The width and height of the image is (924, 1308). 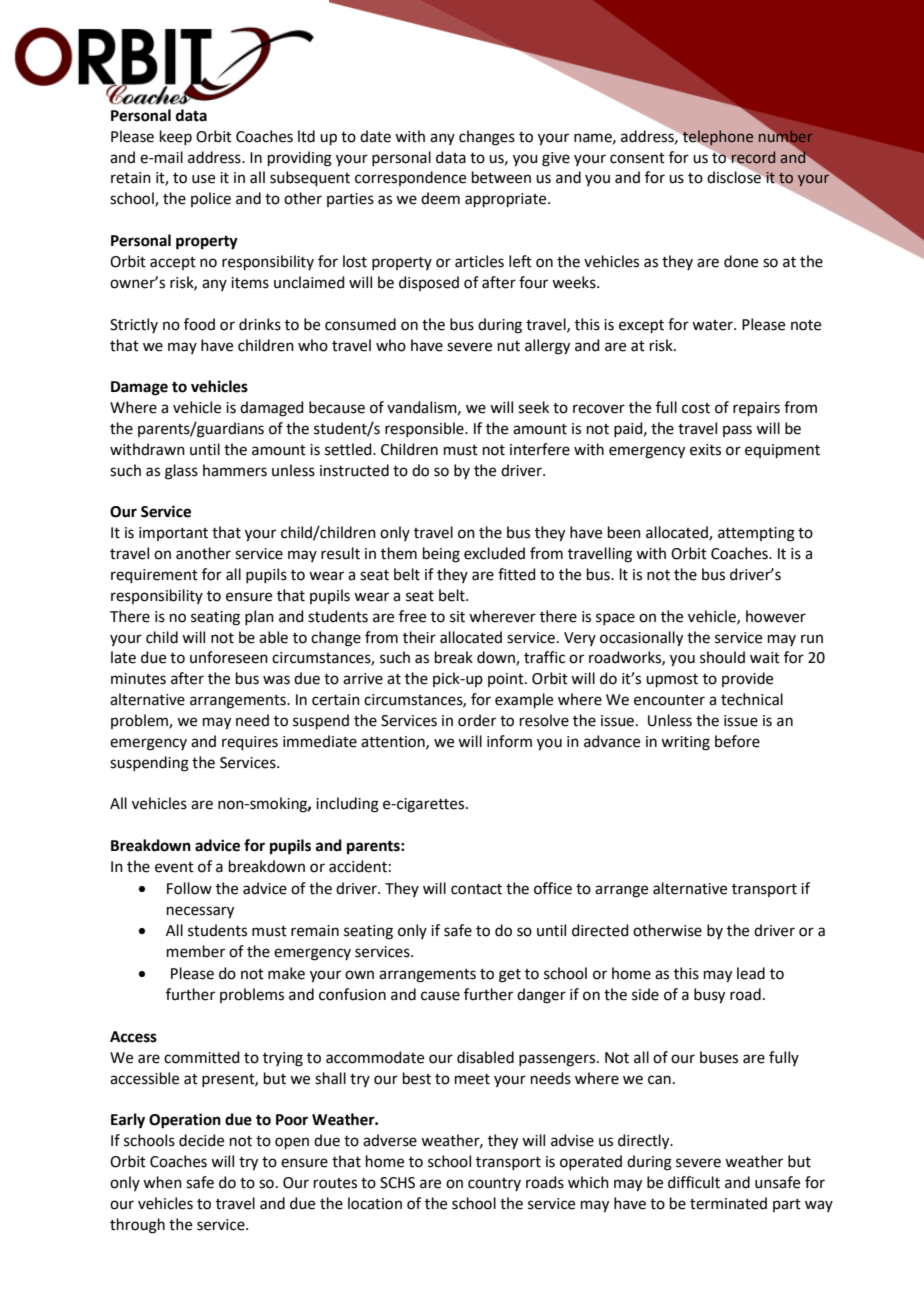 I want to click on terminated, so click(x=728, y=1203).
